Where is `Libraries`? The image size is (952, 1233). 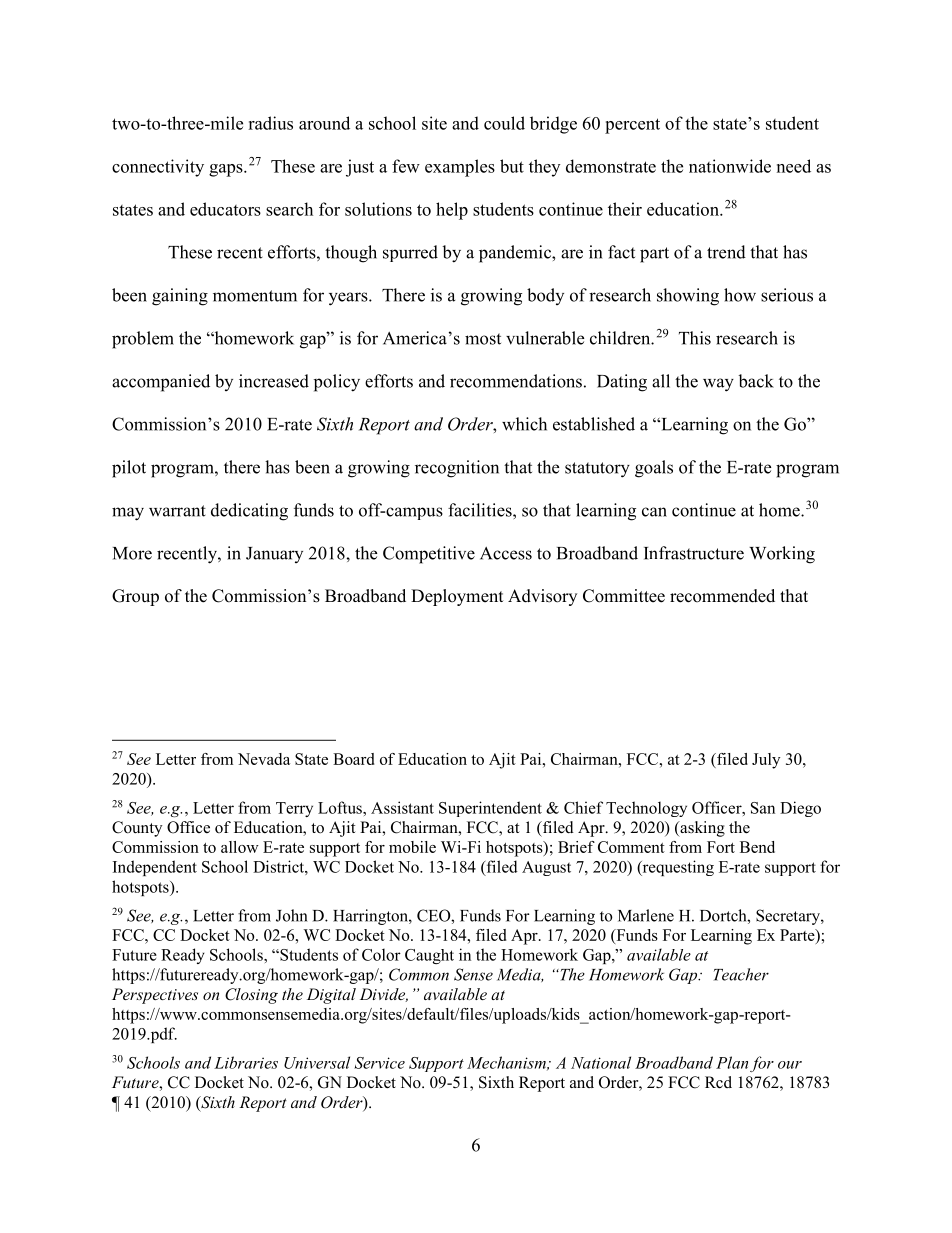 Libraries is located at coordinates (246, 1062).
